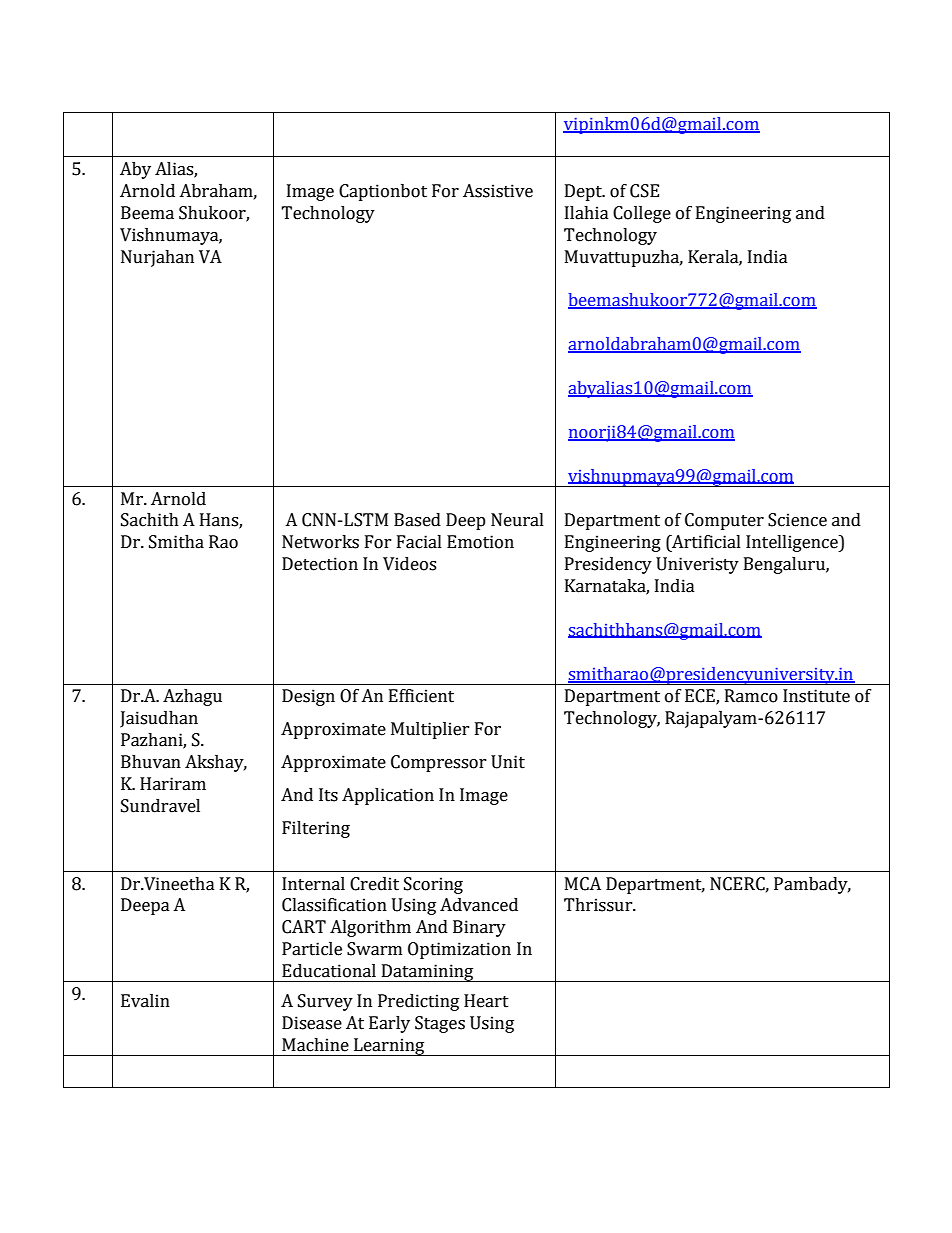 This screenshot has width=952, height=1233. I want to click on Computer, so click(724, 521).
